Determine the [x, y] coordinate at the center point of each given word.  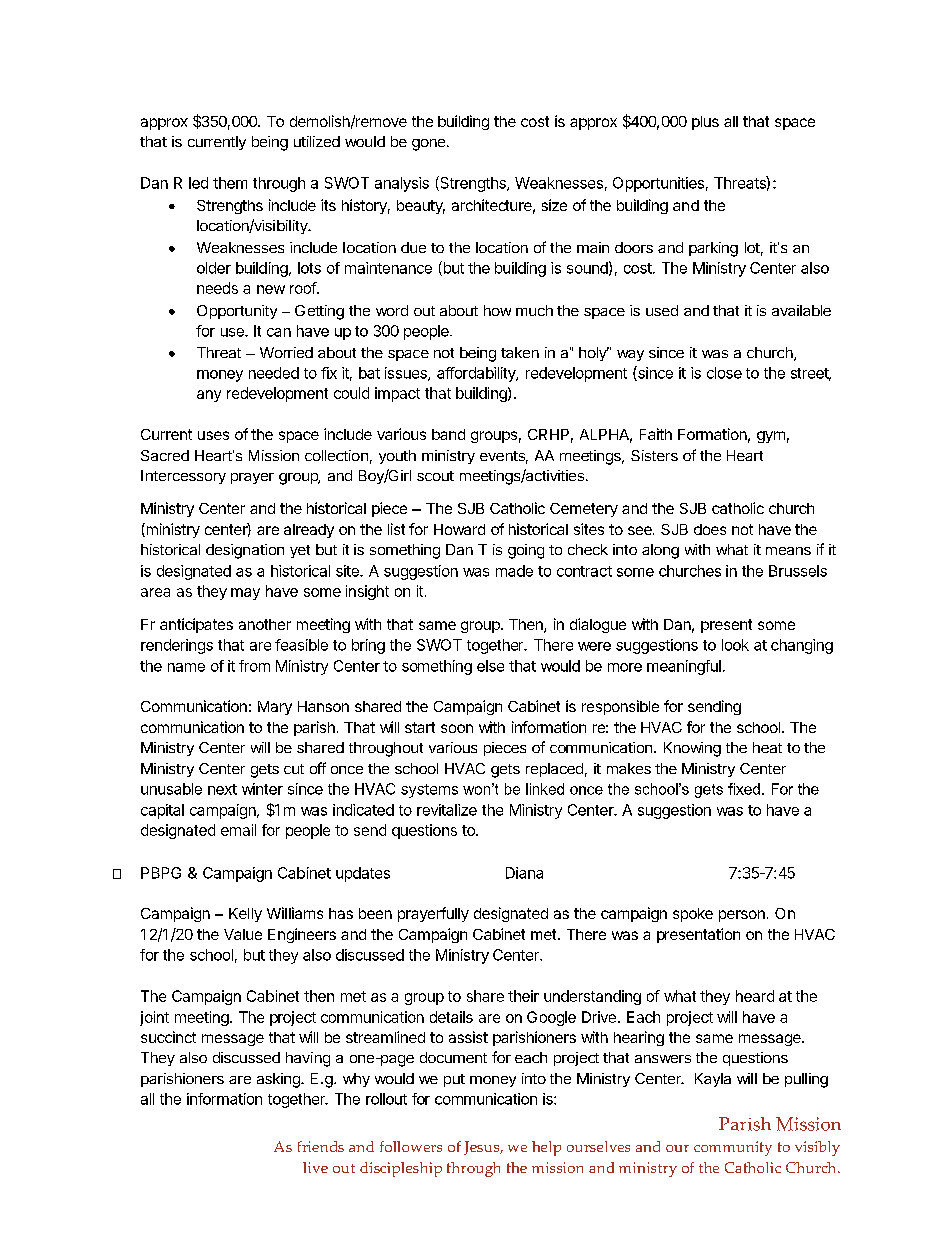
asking [279, 1080]
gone [430, 145]
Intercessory [183, 477]
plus [705, 123]
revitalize [447, 810]
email [238, 830]
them [230, 183]
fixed [744, 789]
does [710, 529]
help [546, 1148]
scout [435, 476]
